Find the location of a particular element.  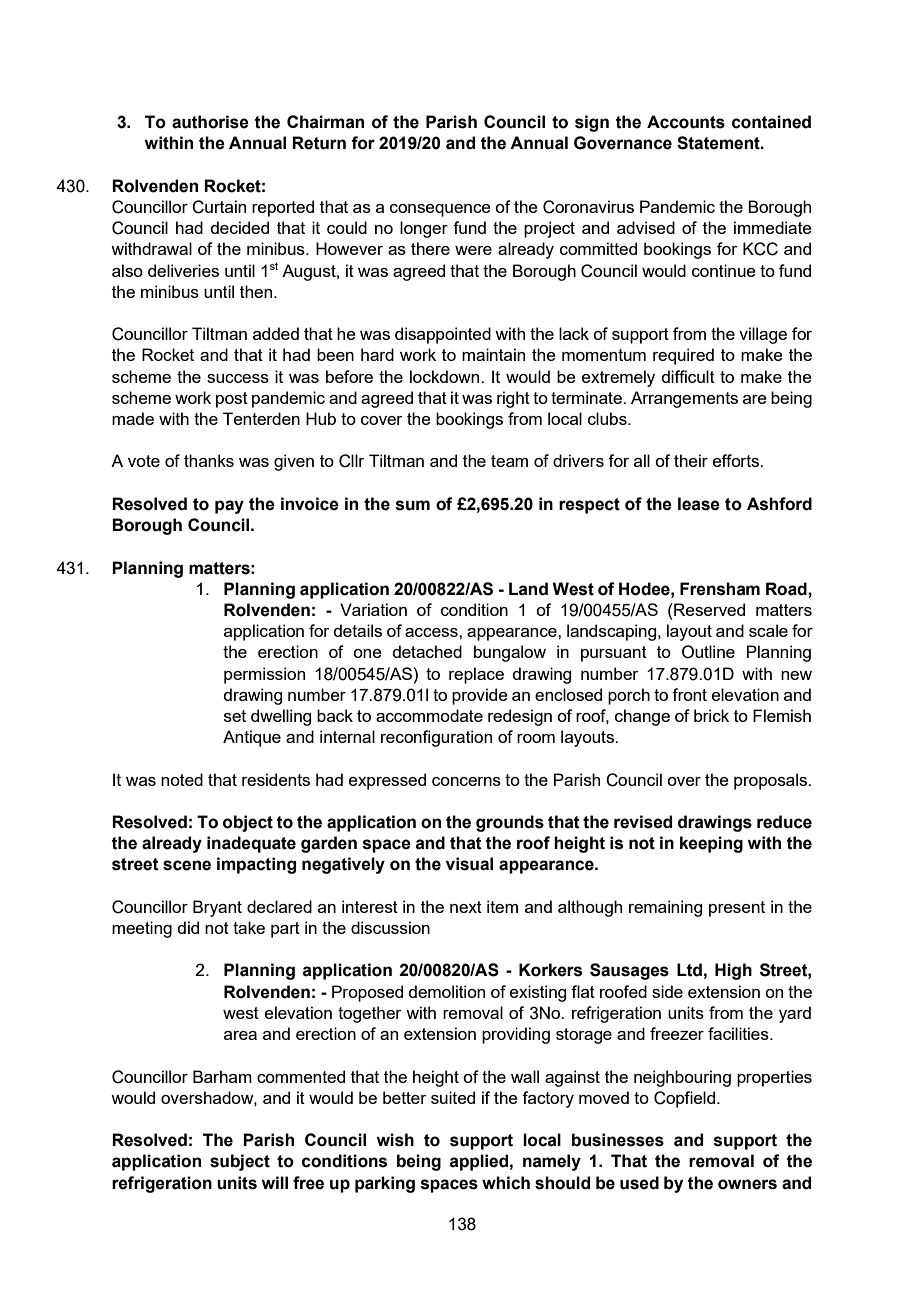

object is located at coordinates (248, 823).
